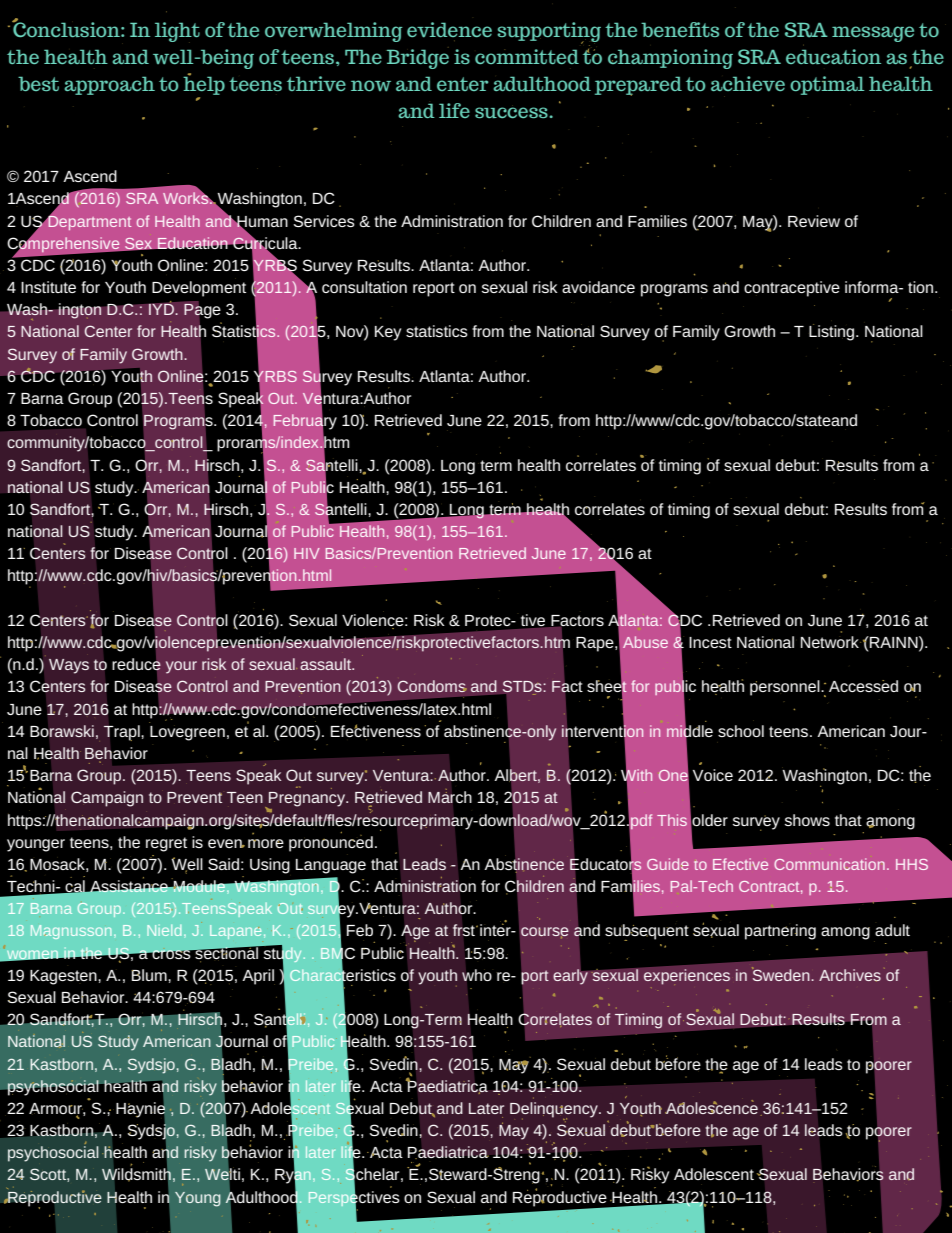 The image size is (952, 1233). I want to click on Blum, so click(150, 975).
